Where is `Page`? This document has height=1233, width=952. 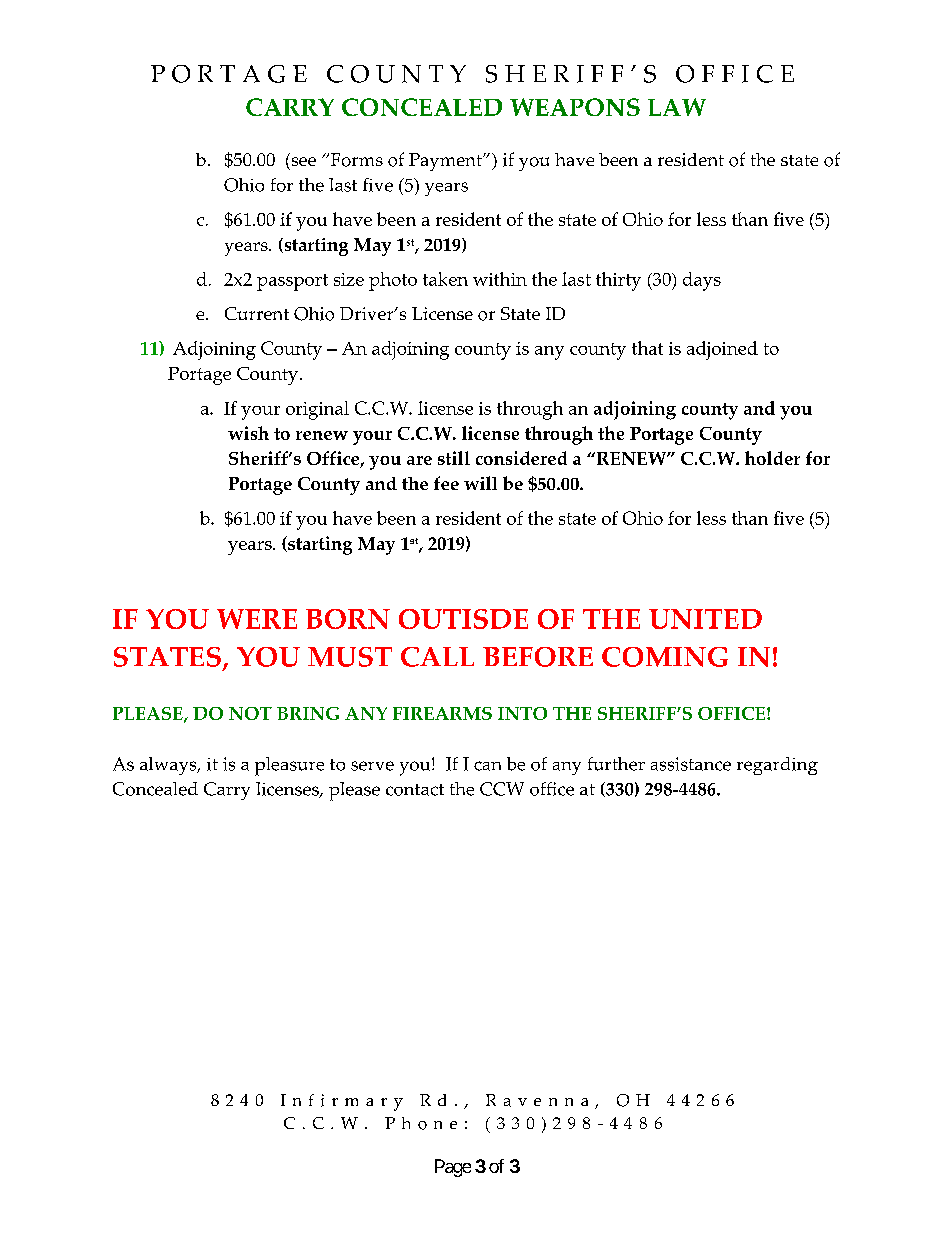
Page is located at coordinates (453, 1168).
